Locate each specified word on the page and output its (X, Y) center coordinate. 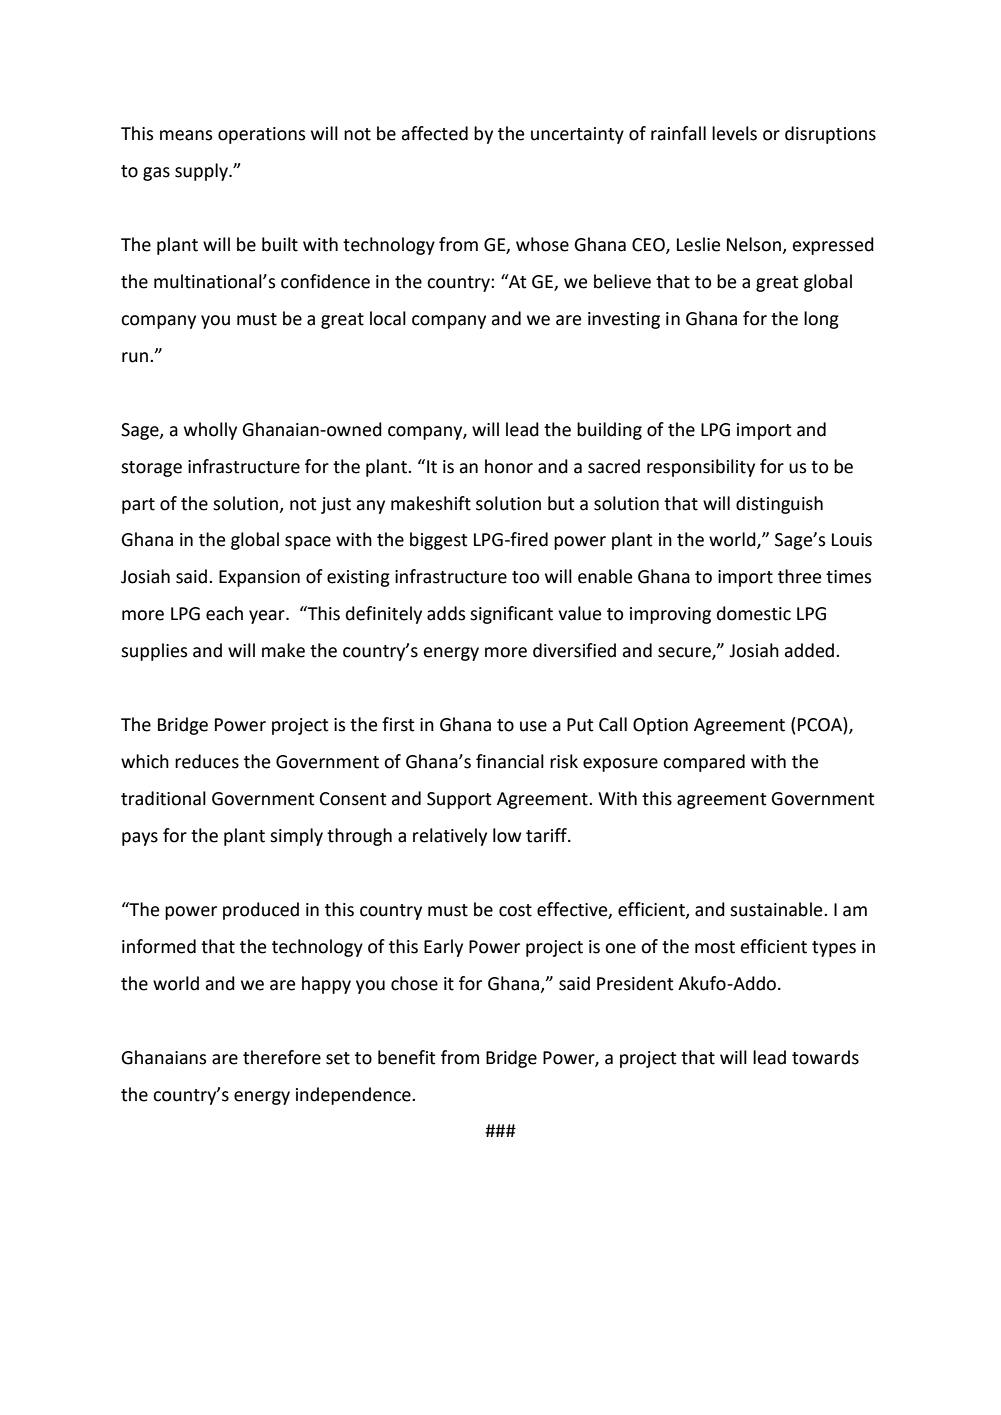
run (135, 357)
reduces (207, 761)
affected (434, 133)
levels (734, 133)
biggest (439, 541)
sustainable (777, 909)
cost (515, 910)
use (533, 726)
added (809, 650)
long (821, 320)
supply (202, 172)
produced (261, 911)
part (138, 506)
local (388, 318)
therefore (282, 1057)
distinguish (779, 505)
